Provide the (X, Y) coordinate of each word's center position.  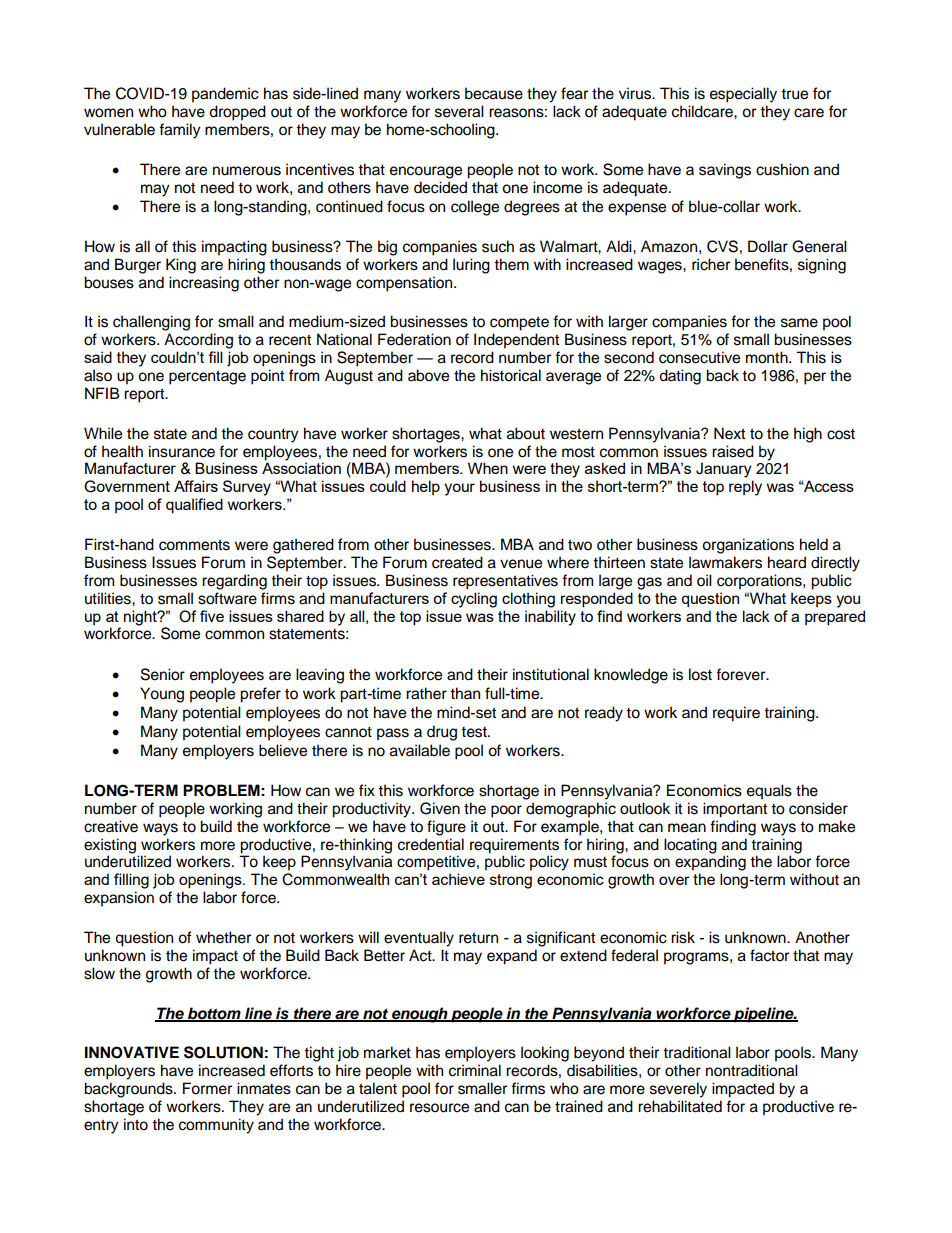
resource (439, 1108)
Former (207, 1088)
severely (678, 1090)
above (428, 375)
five (212, 616)
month (768, 357)
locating (690, 846)
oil (704, 580)
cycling (474, 600)
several (459, 111)
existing (110, 846)
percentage (207, 377)
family (180, 131)
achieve (458, 879)
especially (743, 95)
